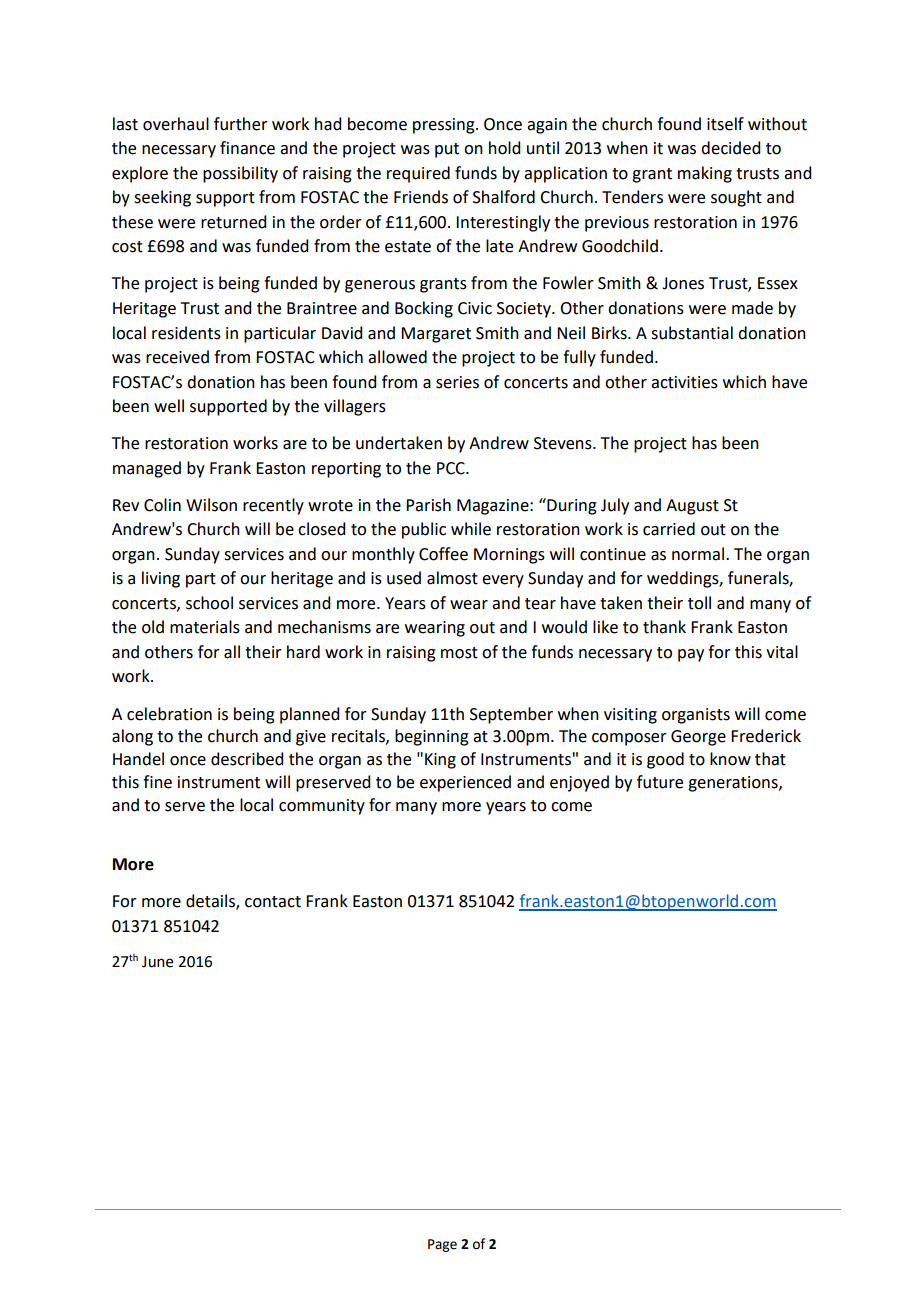 The image size is (924, 1308). What do you see at coordinates (447, 150) in the screenshot?
I see `put` at bounding box center [447, 150].
